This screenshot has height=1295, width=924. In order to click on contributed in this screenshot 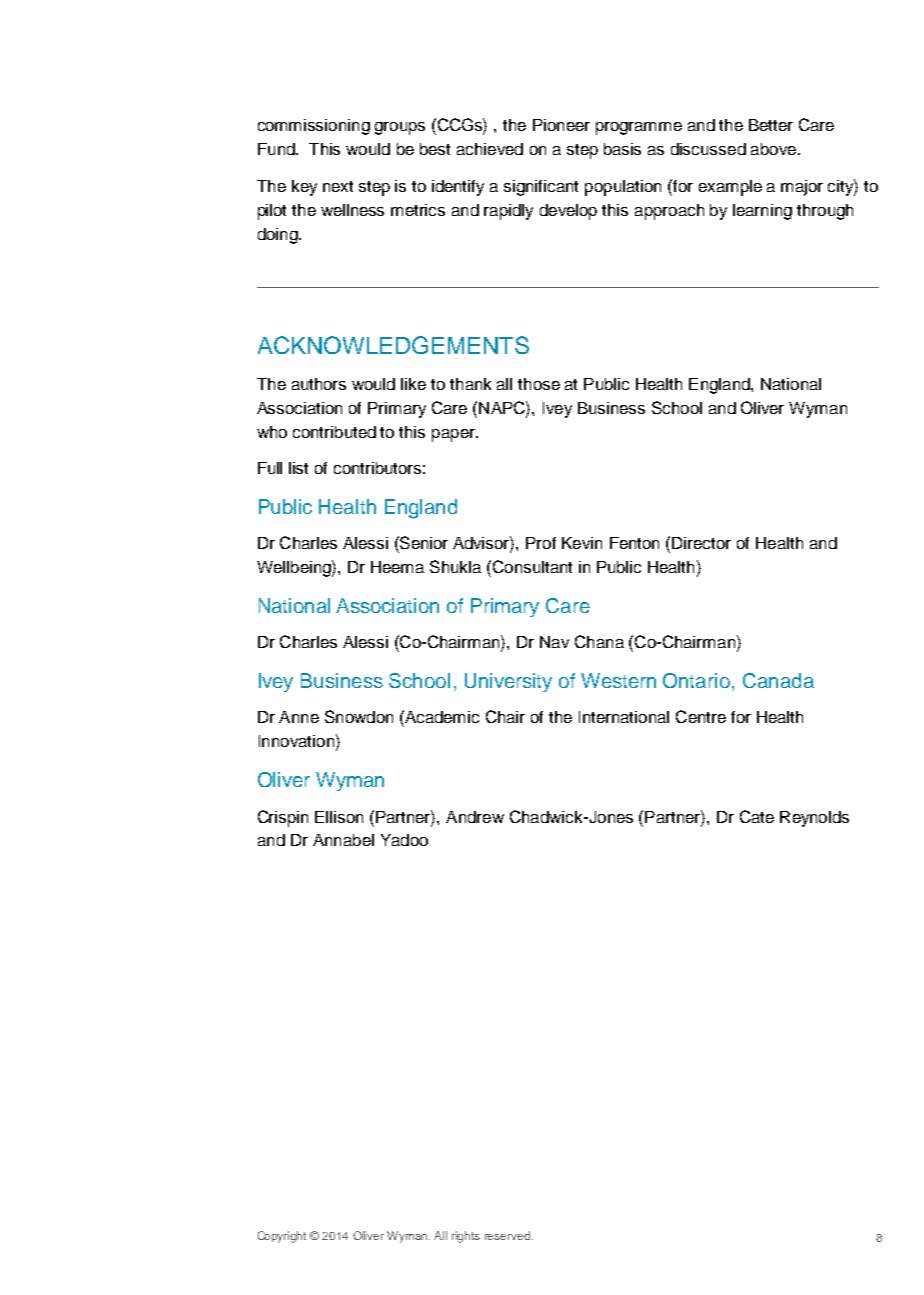, I will do `click(334, 432)`.
